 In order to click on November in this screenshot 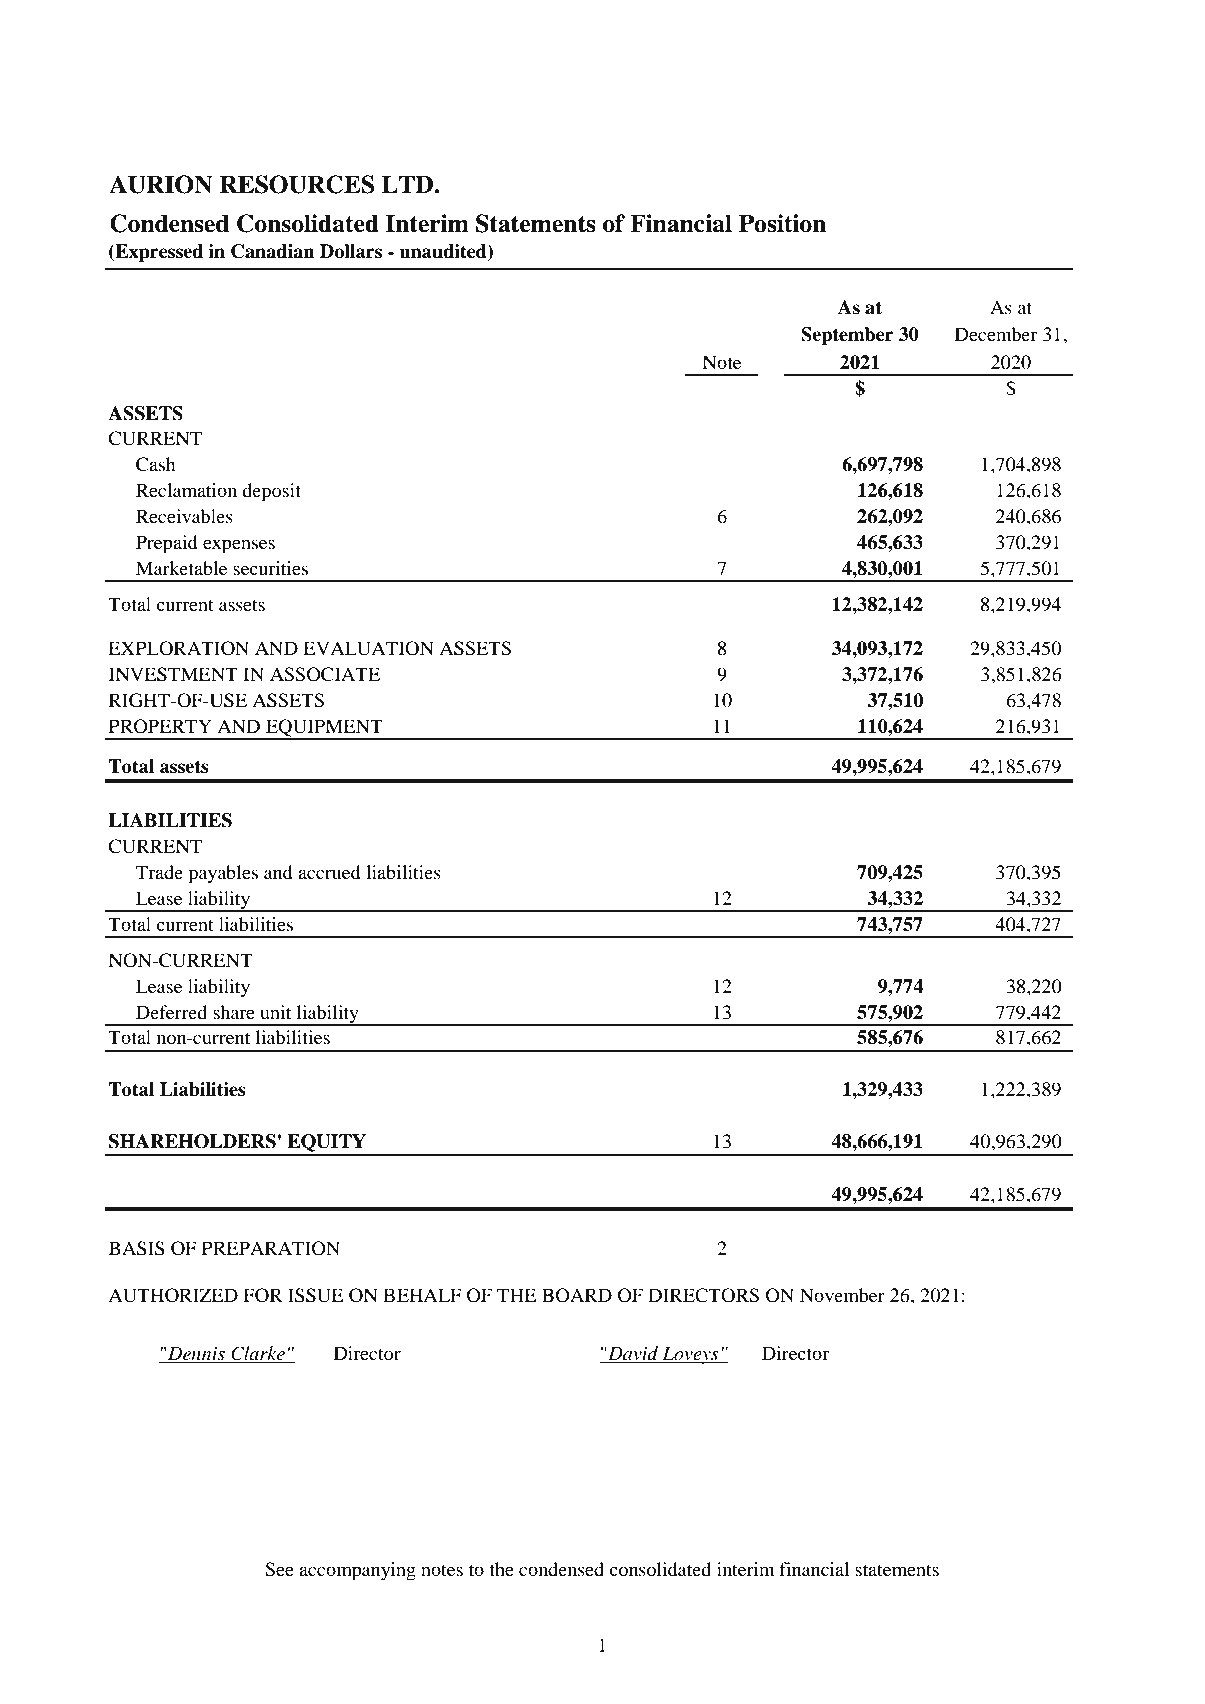, I will do `click(842, 1295)`.
